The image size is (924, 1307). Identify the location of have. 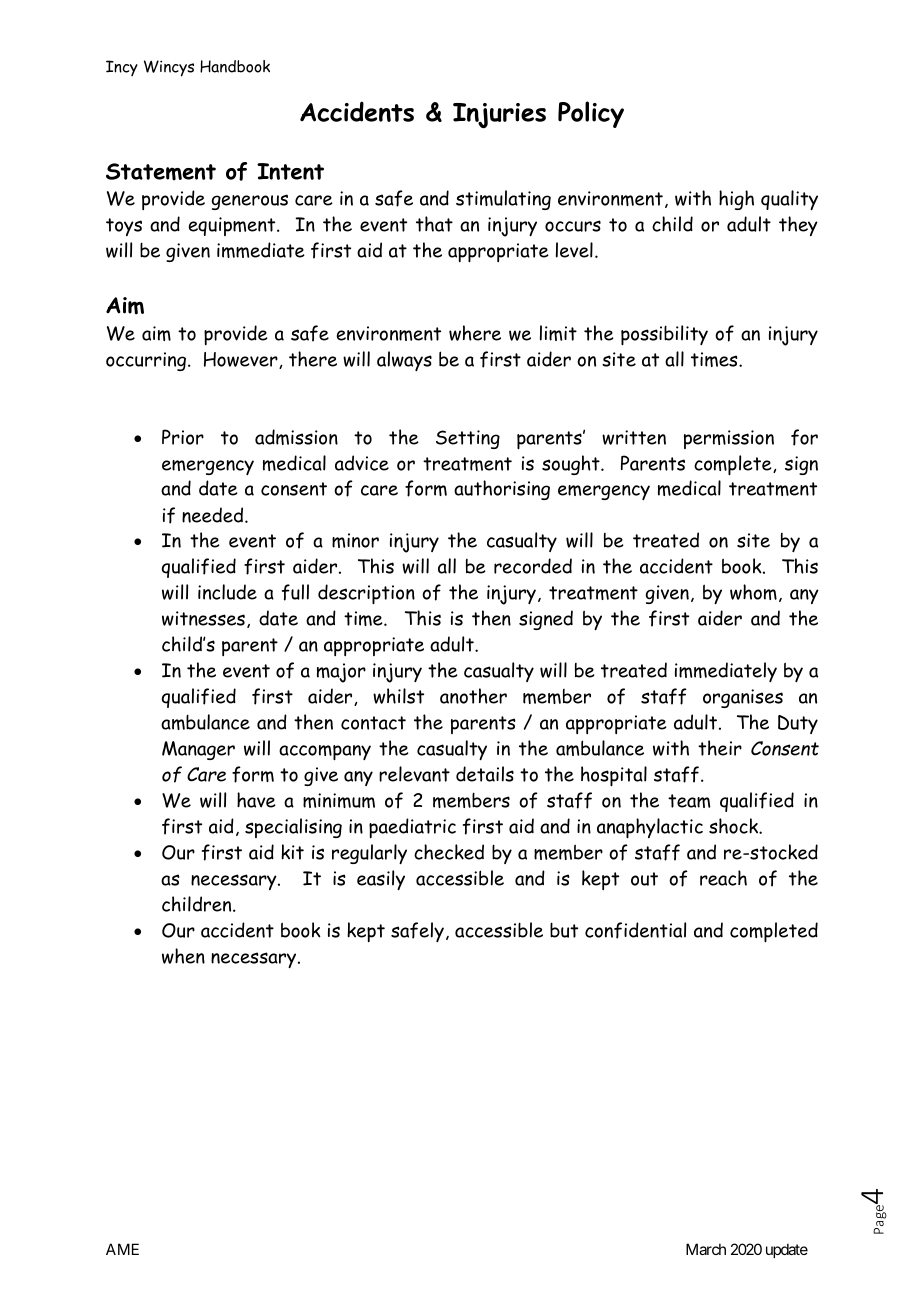
(256, 800).
